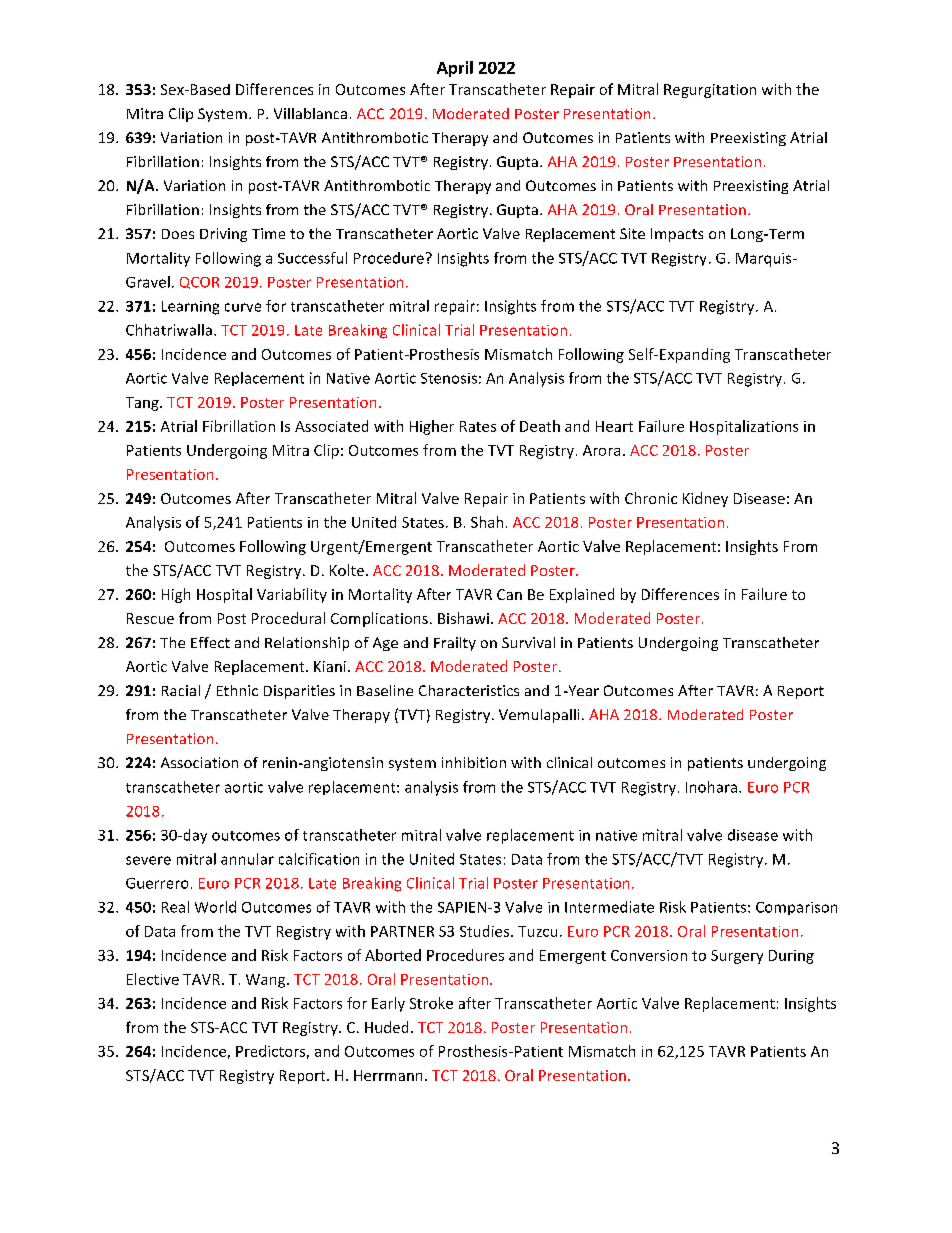 This screenshot has height=1233, width=952. I want to click on Tang, so click(143, 404).
